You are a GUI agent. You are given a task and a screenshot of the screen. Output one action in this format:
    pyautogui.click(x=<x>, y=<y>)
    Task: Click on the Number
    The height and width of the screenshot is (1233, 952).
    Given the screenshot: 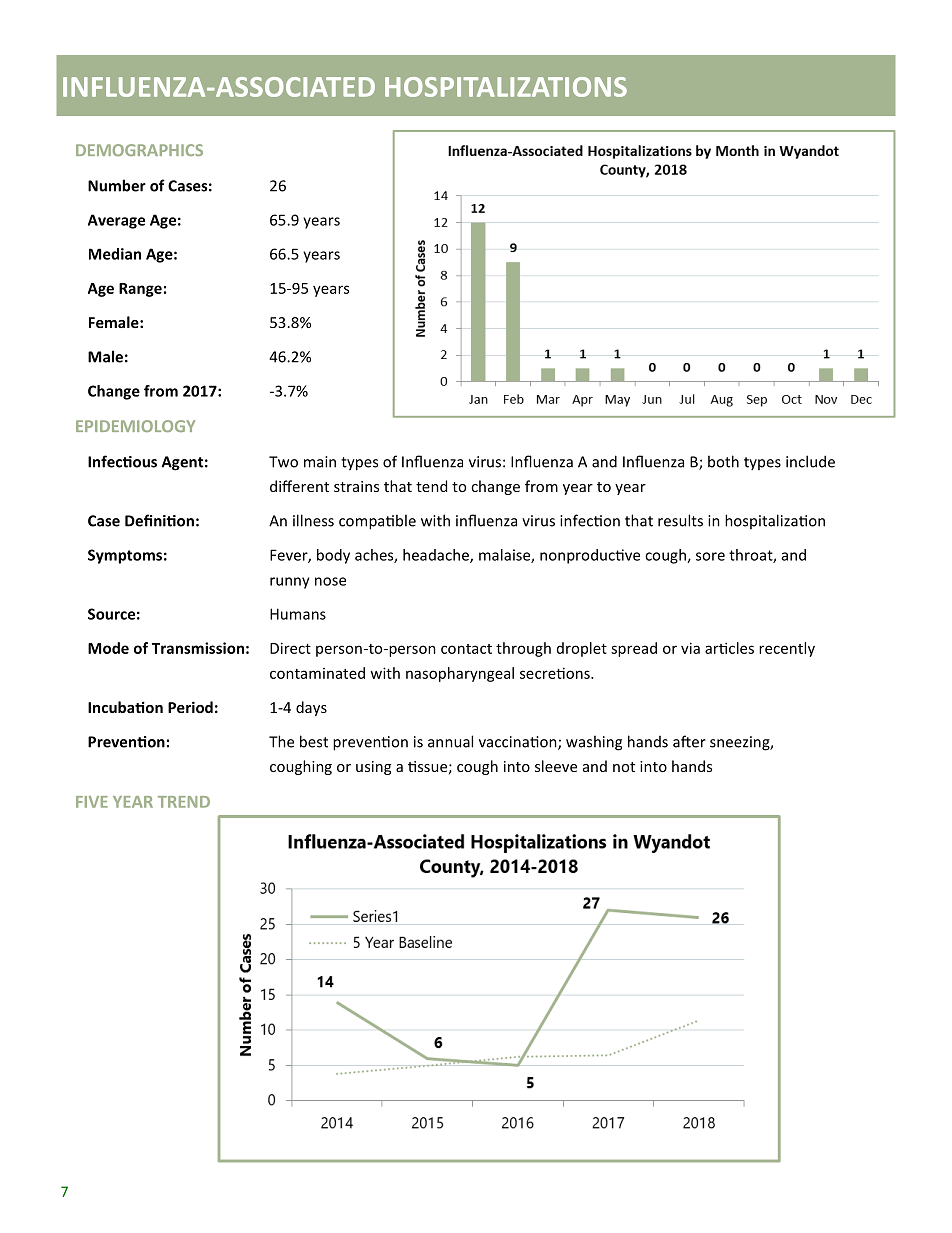 What is the action you would take?
    pyautogui.click(x=117, y=185)
